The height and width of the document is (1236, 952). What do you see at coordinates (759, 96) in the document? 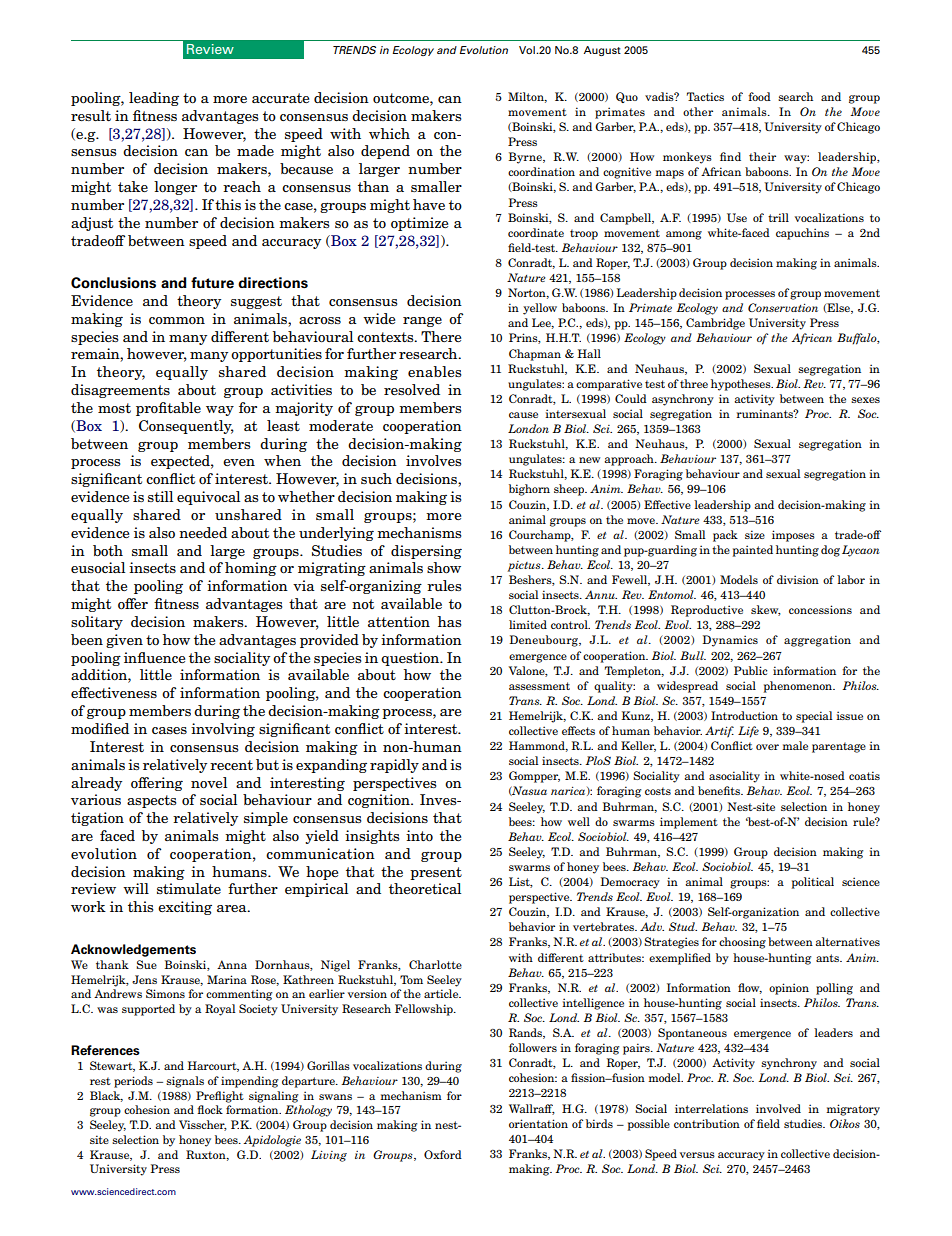
I see `food` at bounding box center [759, 96].
